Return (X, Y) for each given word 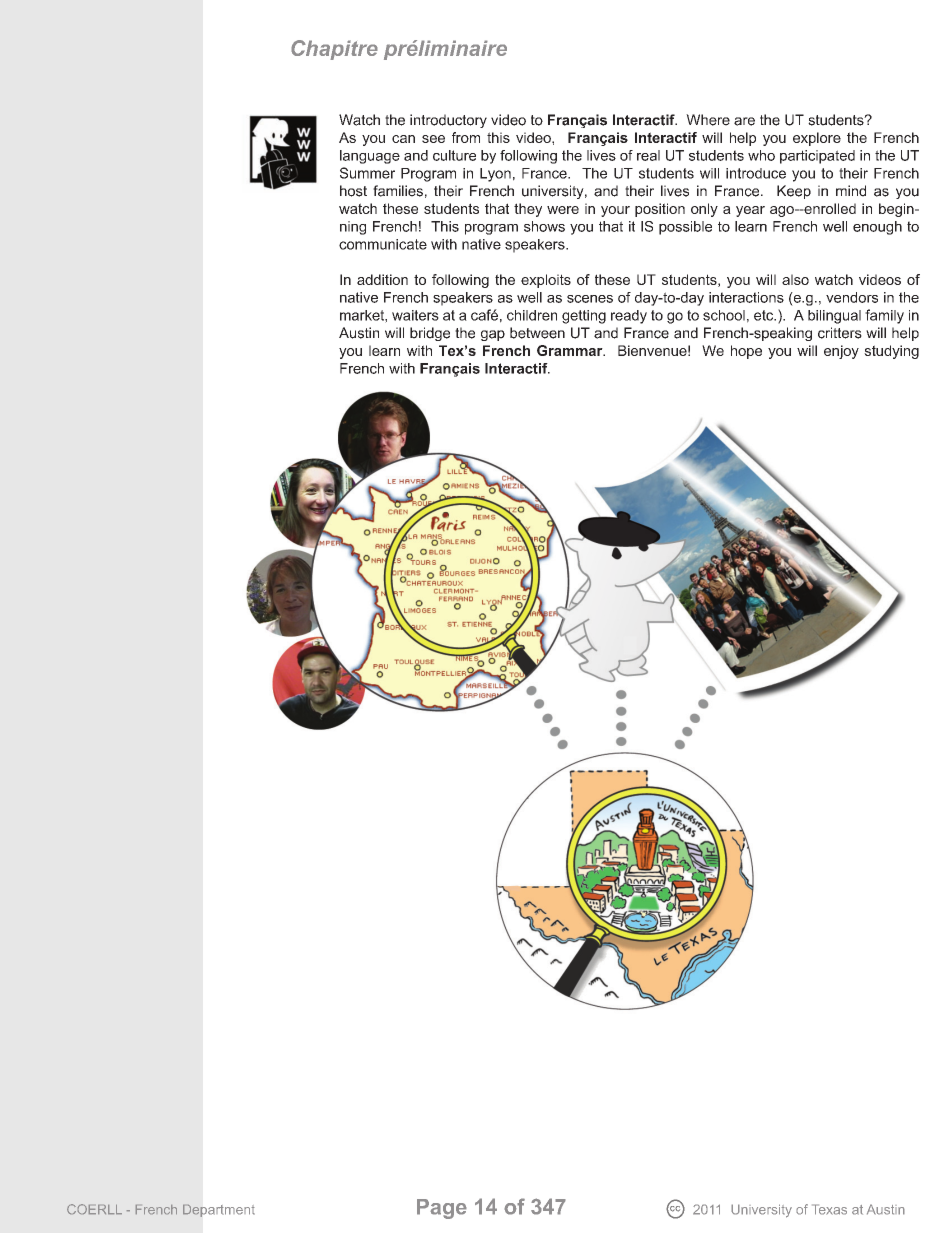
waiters (415, 315)
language (370, 157)
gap (493, 335)
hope (746, 352)
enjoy (841, 352)
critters (840, 333)
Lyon (495, 175)
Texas (829, 1209)
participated (817, 157)
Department (219, 1210)
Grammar (571, 350)
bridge (430, 334)
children (532, 315)
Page (442, 1209)
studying (891, 352)
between (537, 333)
